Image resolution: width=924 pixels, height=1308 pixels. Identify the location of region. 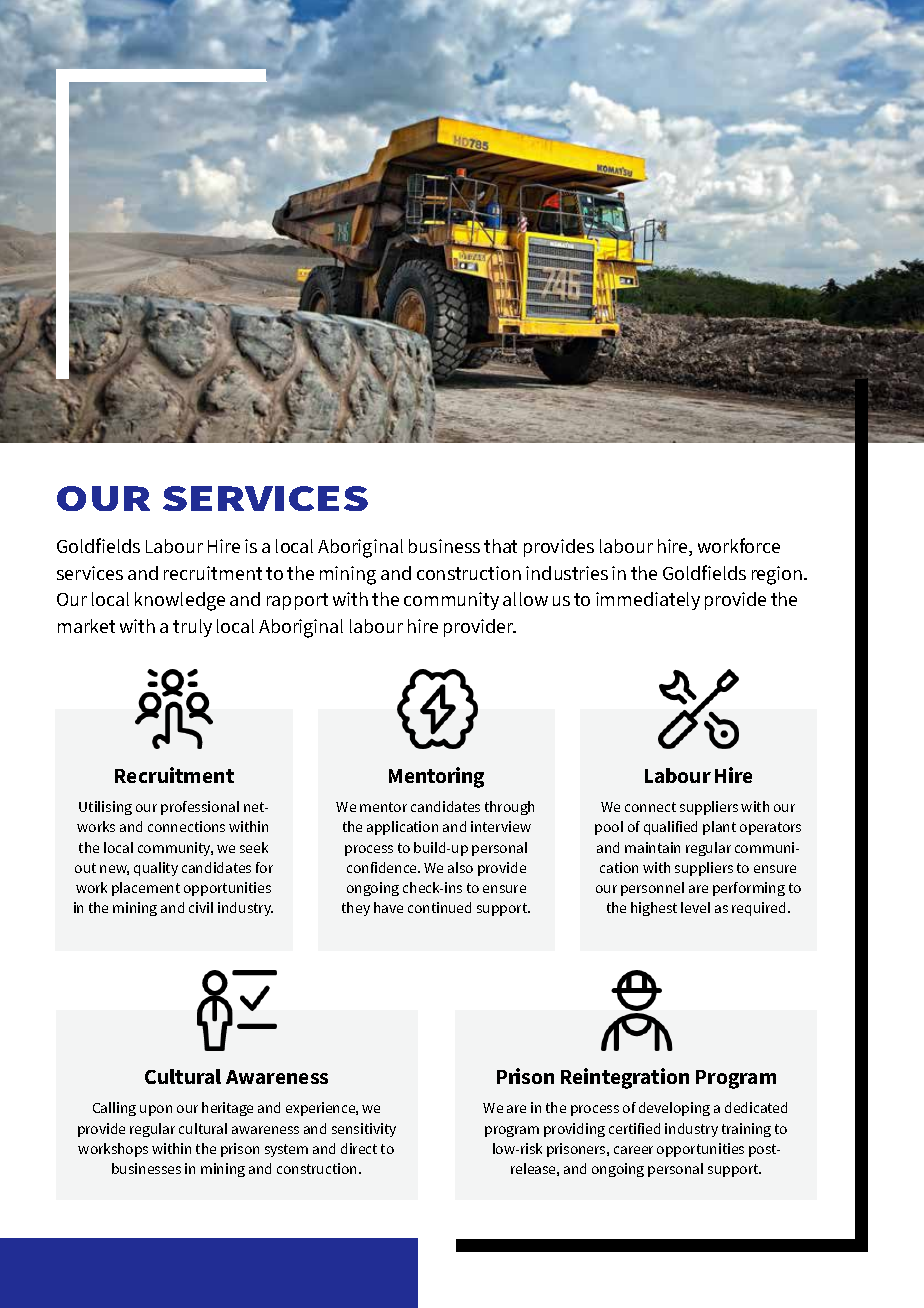
(778, 575).
